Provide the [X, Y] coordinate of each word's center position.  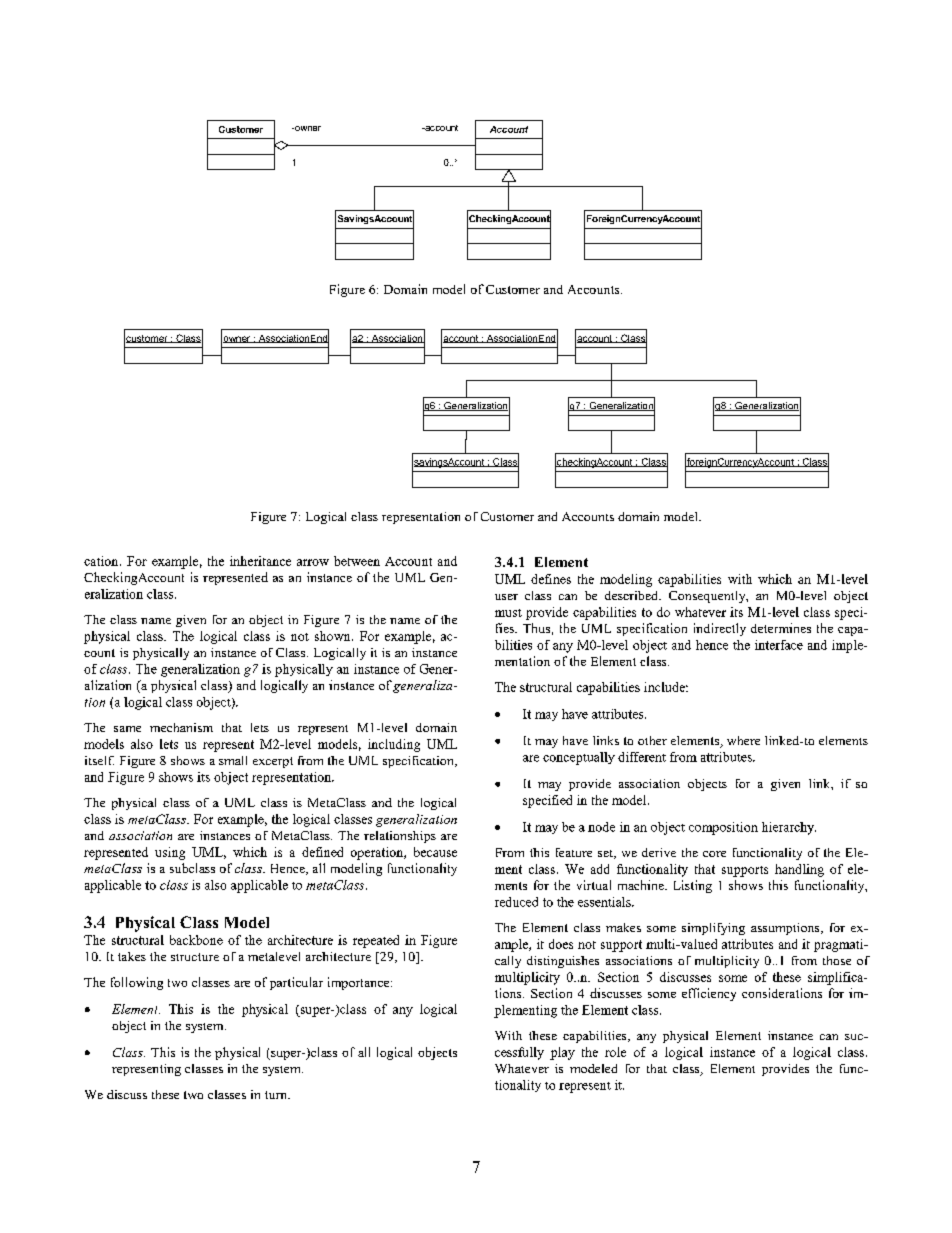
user [506, 597]
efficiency [709, 994]
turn [277, 1095]
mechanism [181, 727]
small [233, 760]
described [633, 595]
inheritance [260, 561]
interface [779, 645]
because [435, 852]
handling [799, 870]
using [170, 853]
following [137, 983]
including [394, 745]
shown [334, 636]
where [743, 740]
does [561, 944]
